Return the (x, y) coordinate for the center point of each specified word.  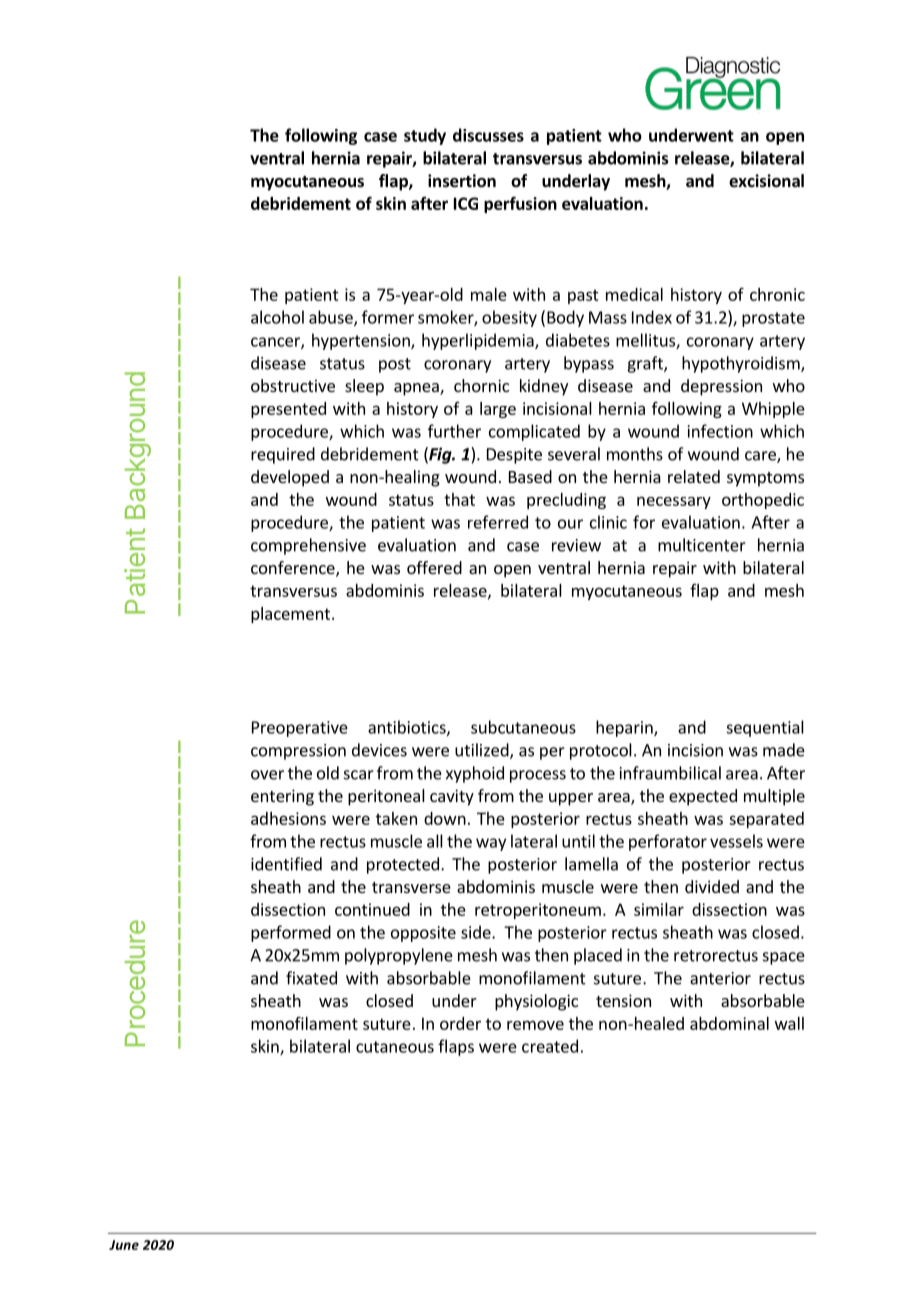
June (124, 1245)
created (550, 1046)
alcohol (277, 317)
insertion (462, 181)
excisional (766, 181)
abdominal (729, 1023)
